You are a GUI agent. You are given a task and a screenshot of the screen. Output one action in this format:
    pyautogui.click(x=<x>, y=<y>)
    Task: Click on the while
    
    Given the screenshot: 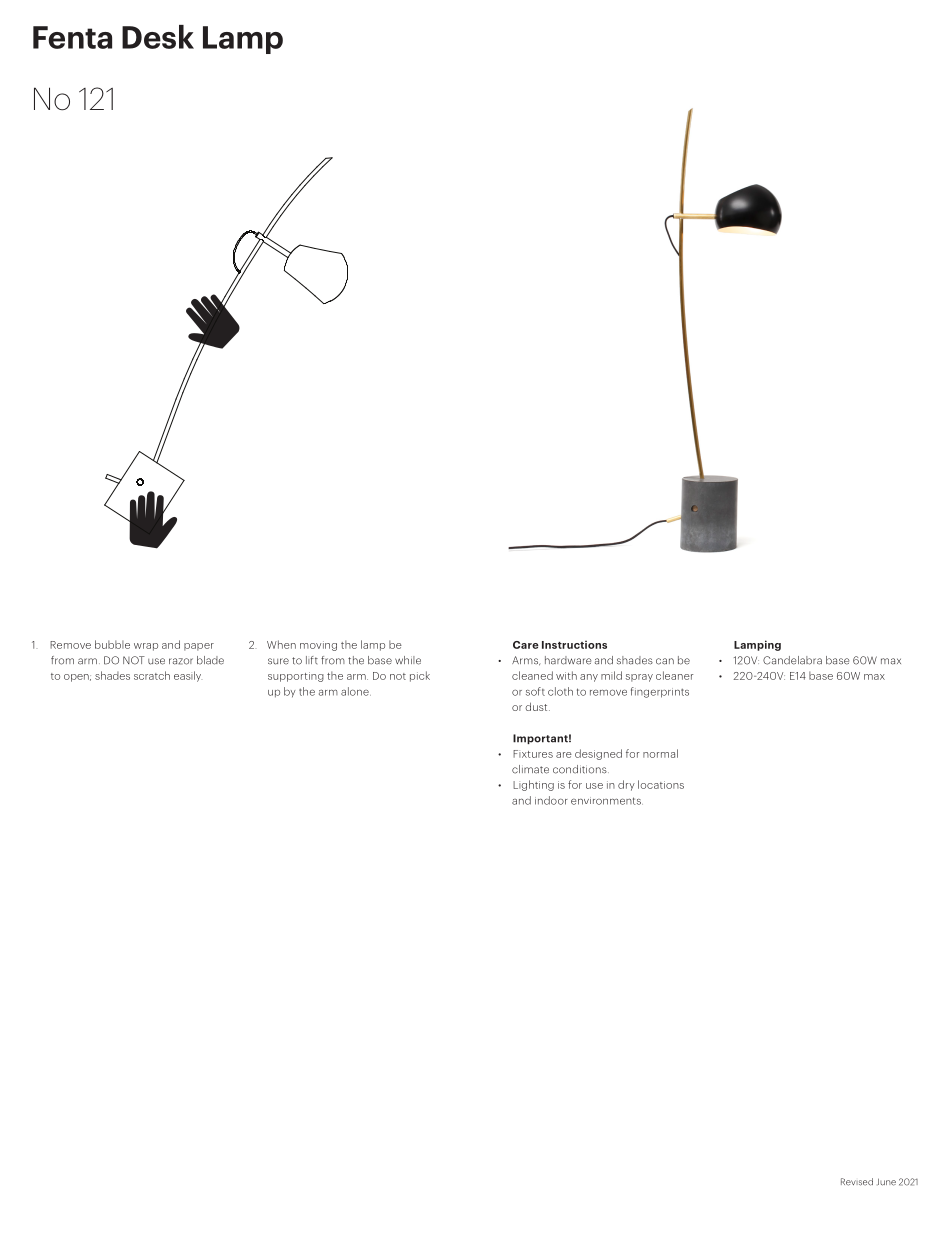 What is the action you would take?
    pyautogui.click(x=408, y=660)
